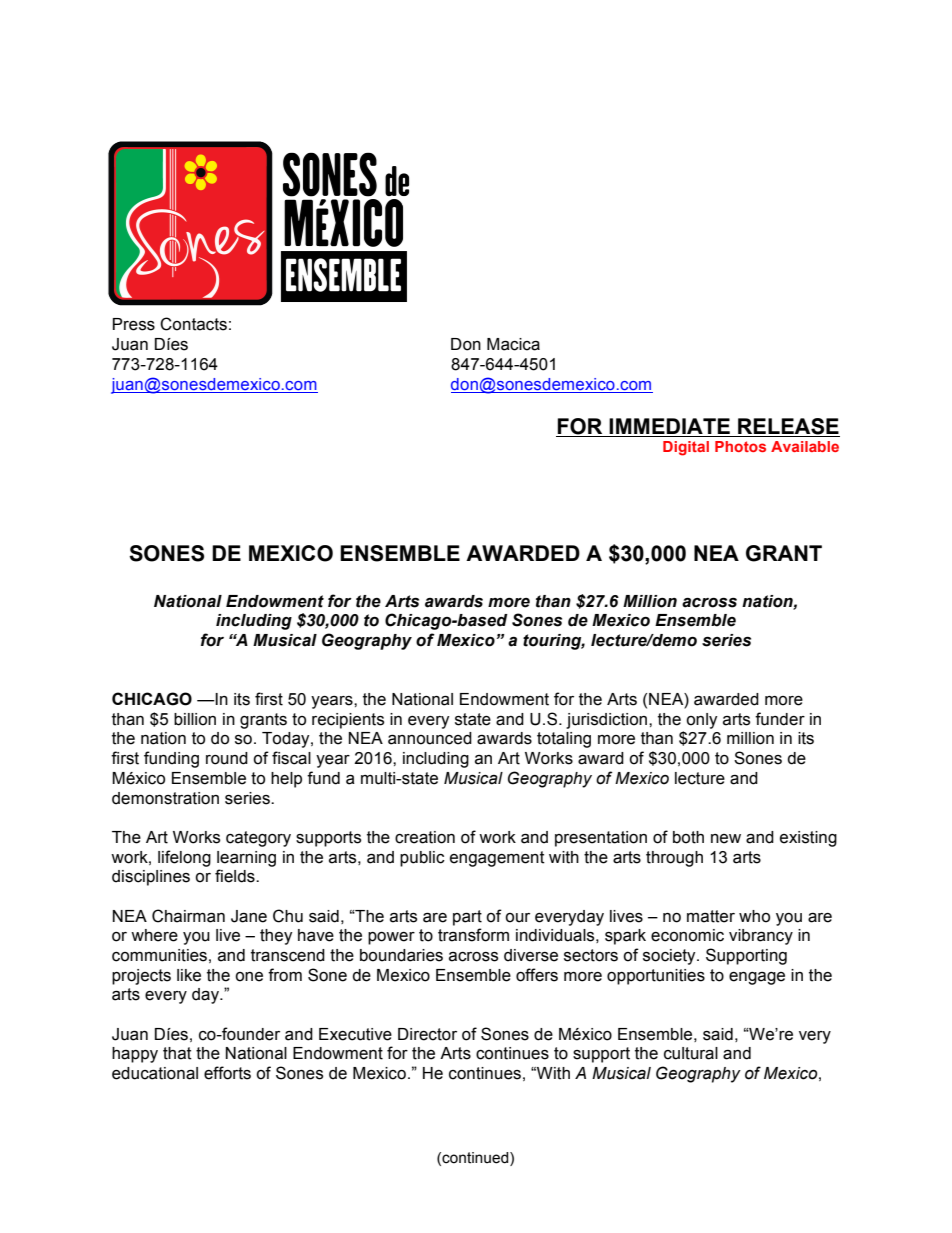  What do you see at coordinates (691, 1053) in the screenshot?
I see `cultural` at bounding box center [691, 1053].
